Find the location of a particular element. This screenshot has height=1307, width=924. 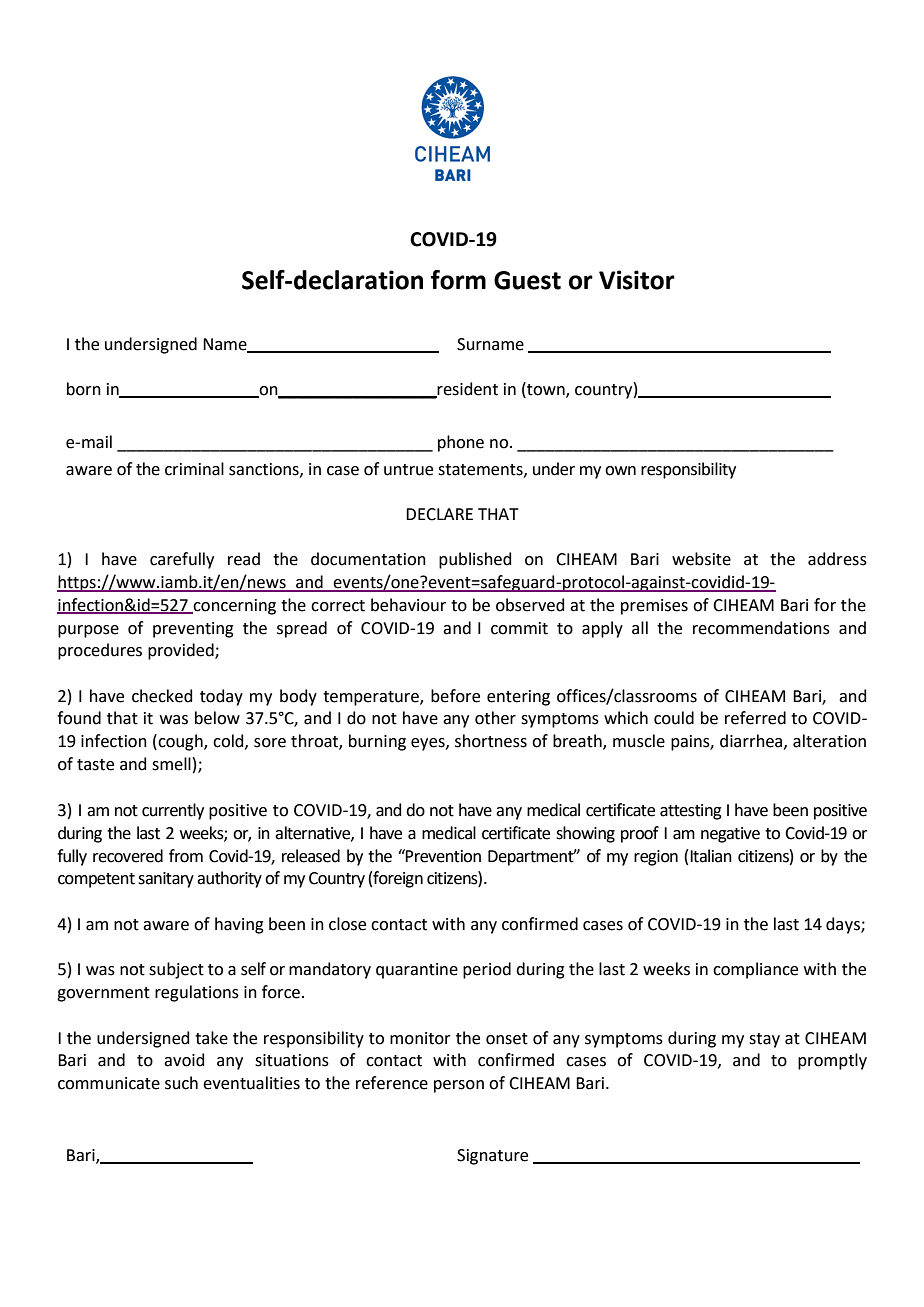

website is located at coordinates (701, 559).
